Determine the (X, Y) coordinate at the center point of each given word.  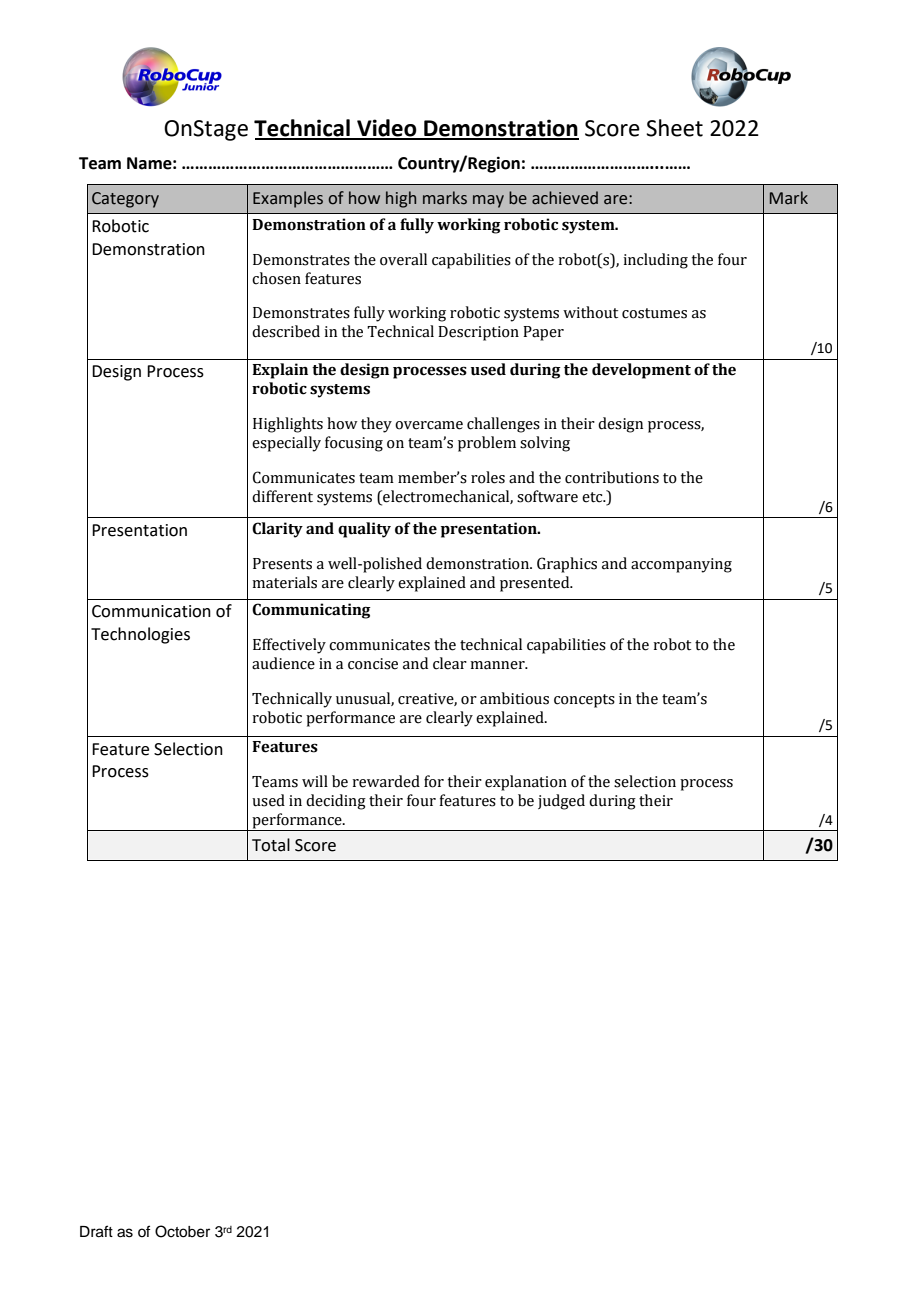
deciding (336, 802)
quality (364, 530)
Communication (151, 611)
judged (561, 802)
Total (271, 845)
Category (125, 200)
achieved (565, 198)
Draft (96, 1231)
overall (403, 259)
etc (593, 497)
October (182, 1231)
